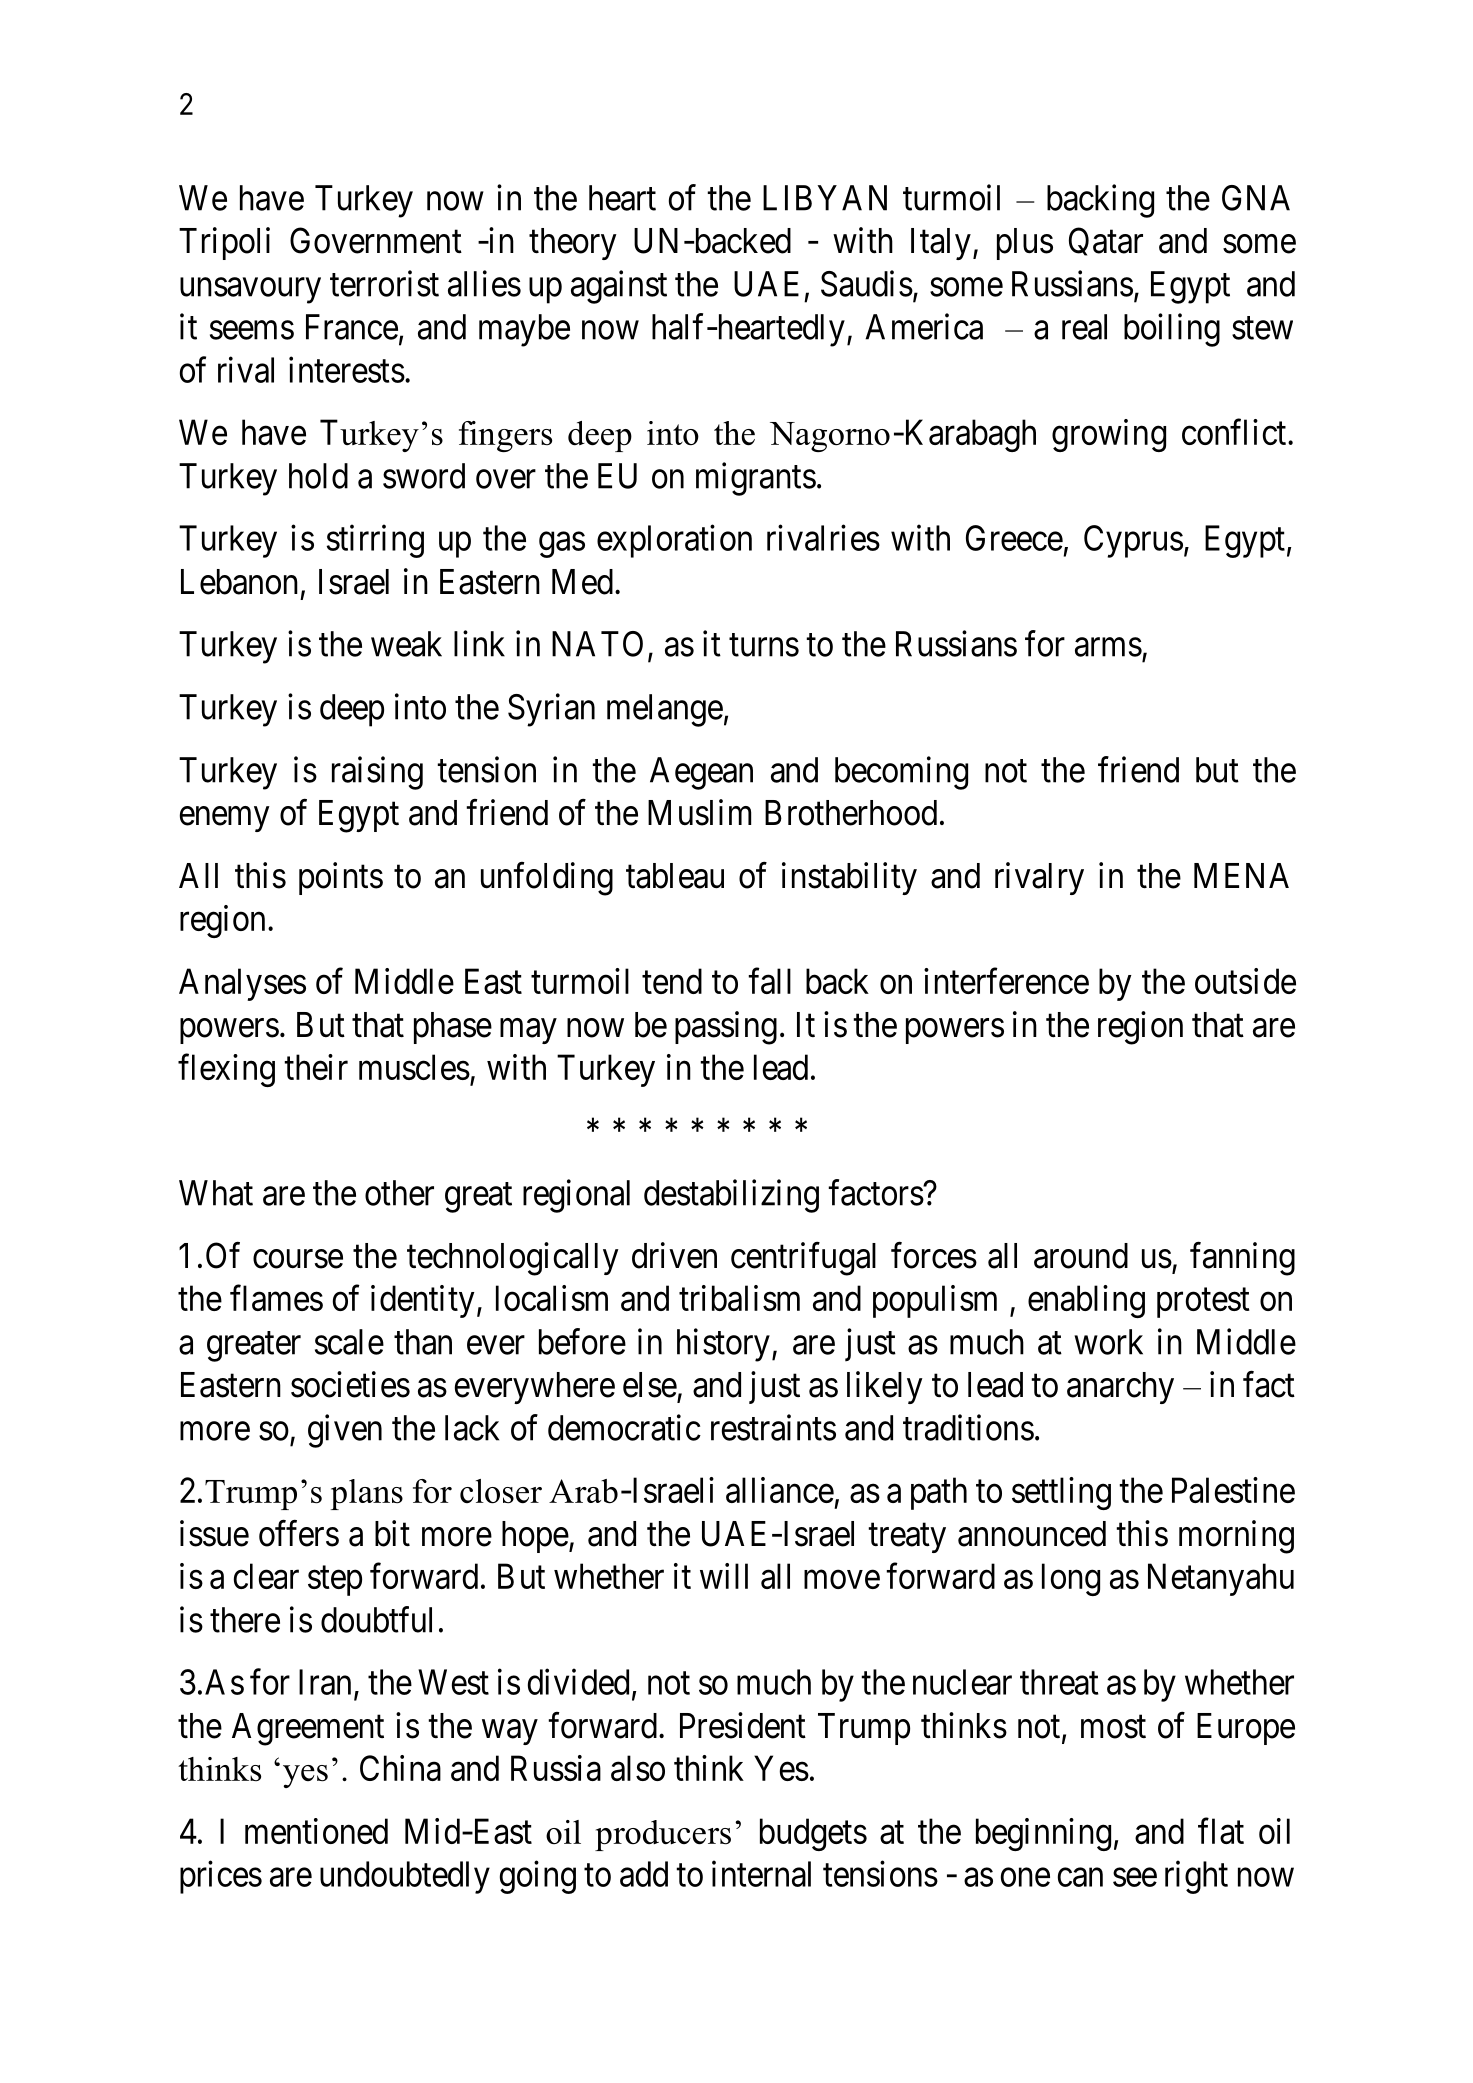  I want to click on Qatar, so click(1106, 241).
